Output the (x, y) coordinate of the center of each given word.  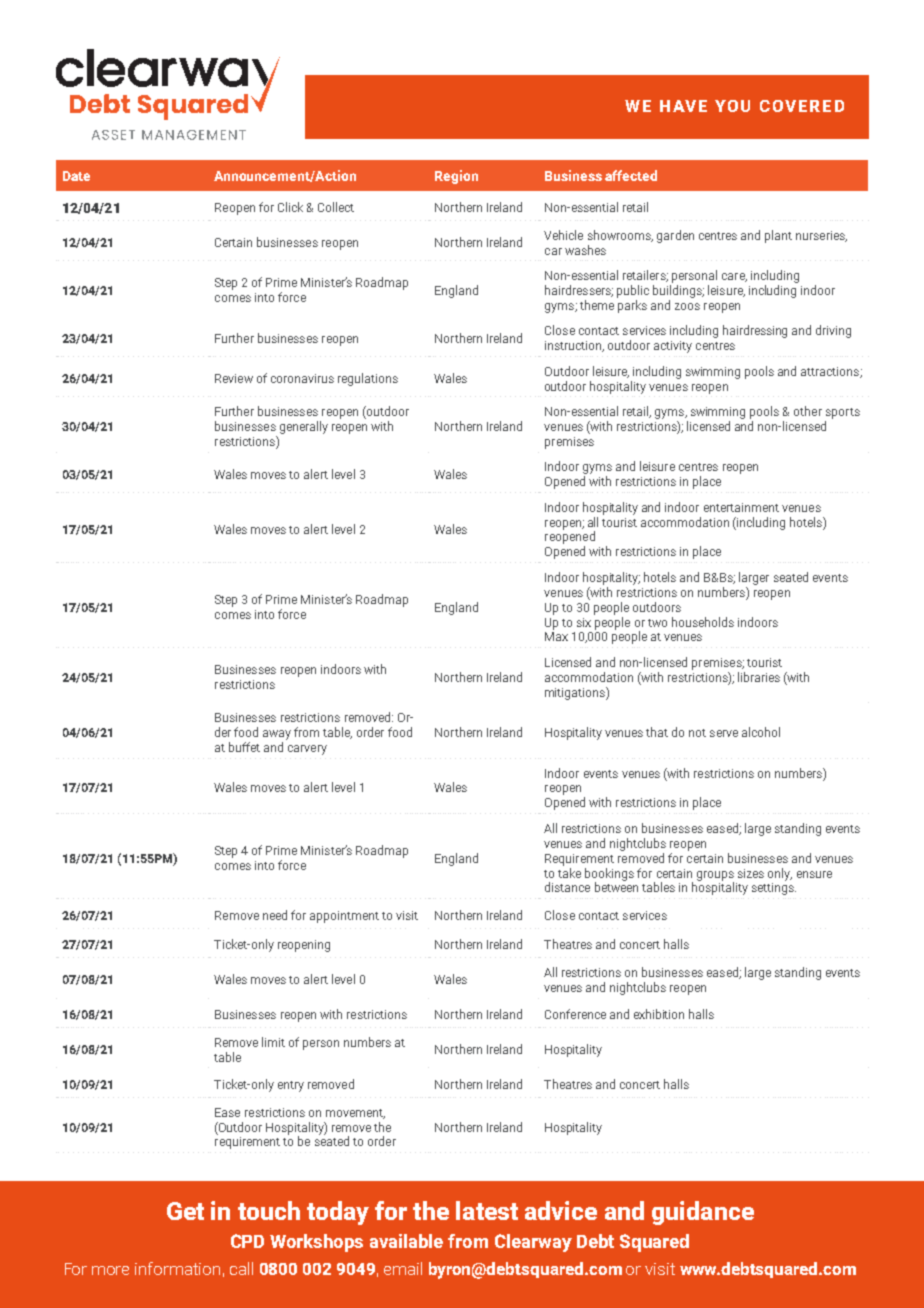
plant (778, 236)
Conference (575, 1014)
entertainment (741, 507)
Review (234, 378)
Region (456, 177)
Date (76, 176)
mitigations (576, 693)
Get (185, 1211)
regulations (368, 379)
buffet (244, 747)
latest (487, 1210)
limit (273, 1042)
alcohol (761, 732)
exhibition (659, 1014)
